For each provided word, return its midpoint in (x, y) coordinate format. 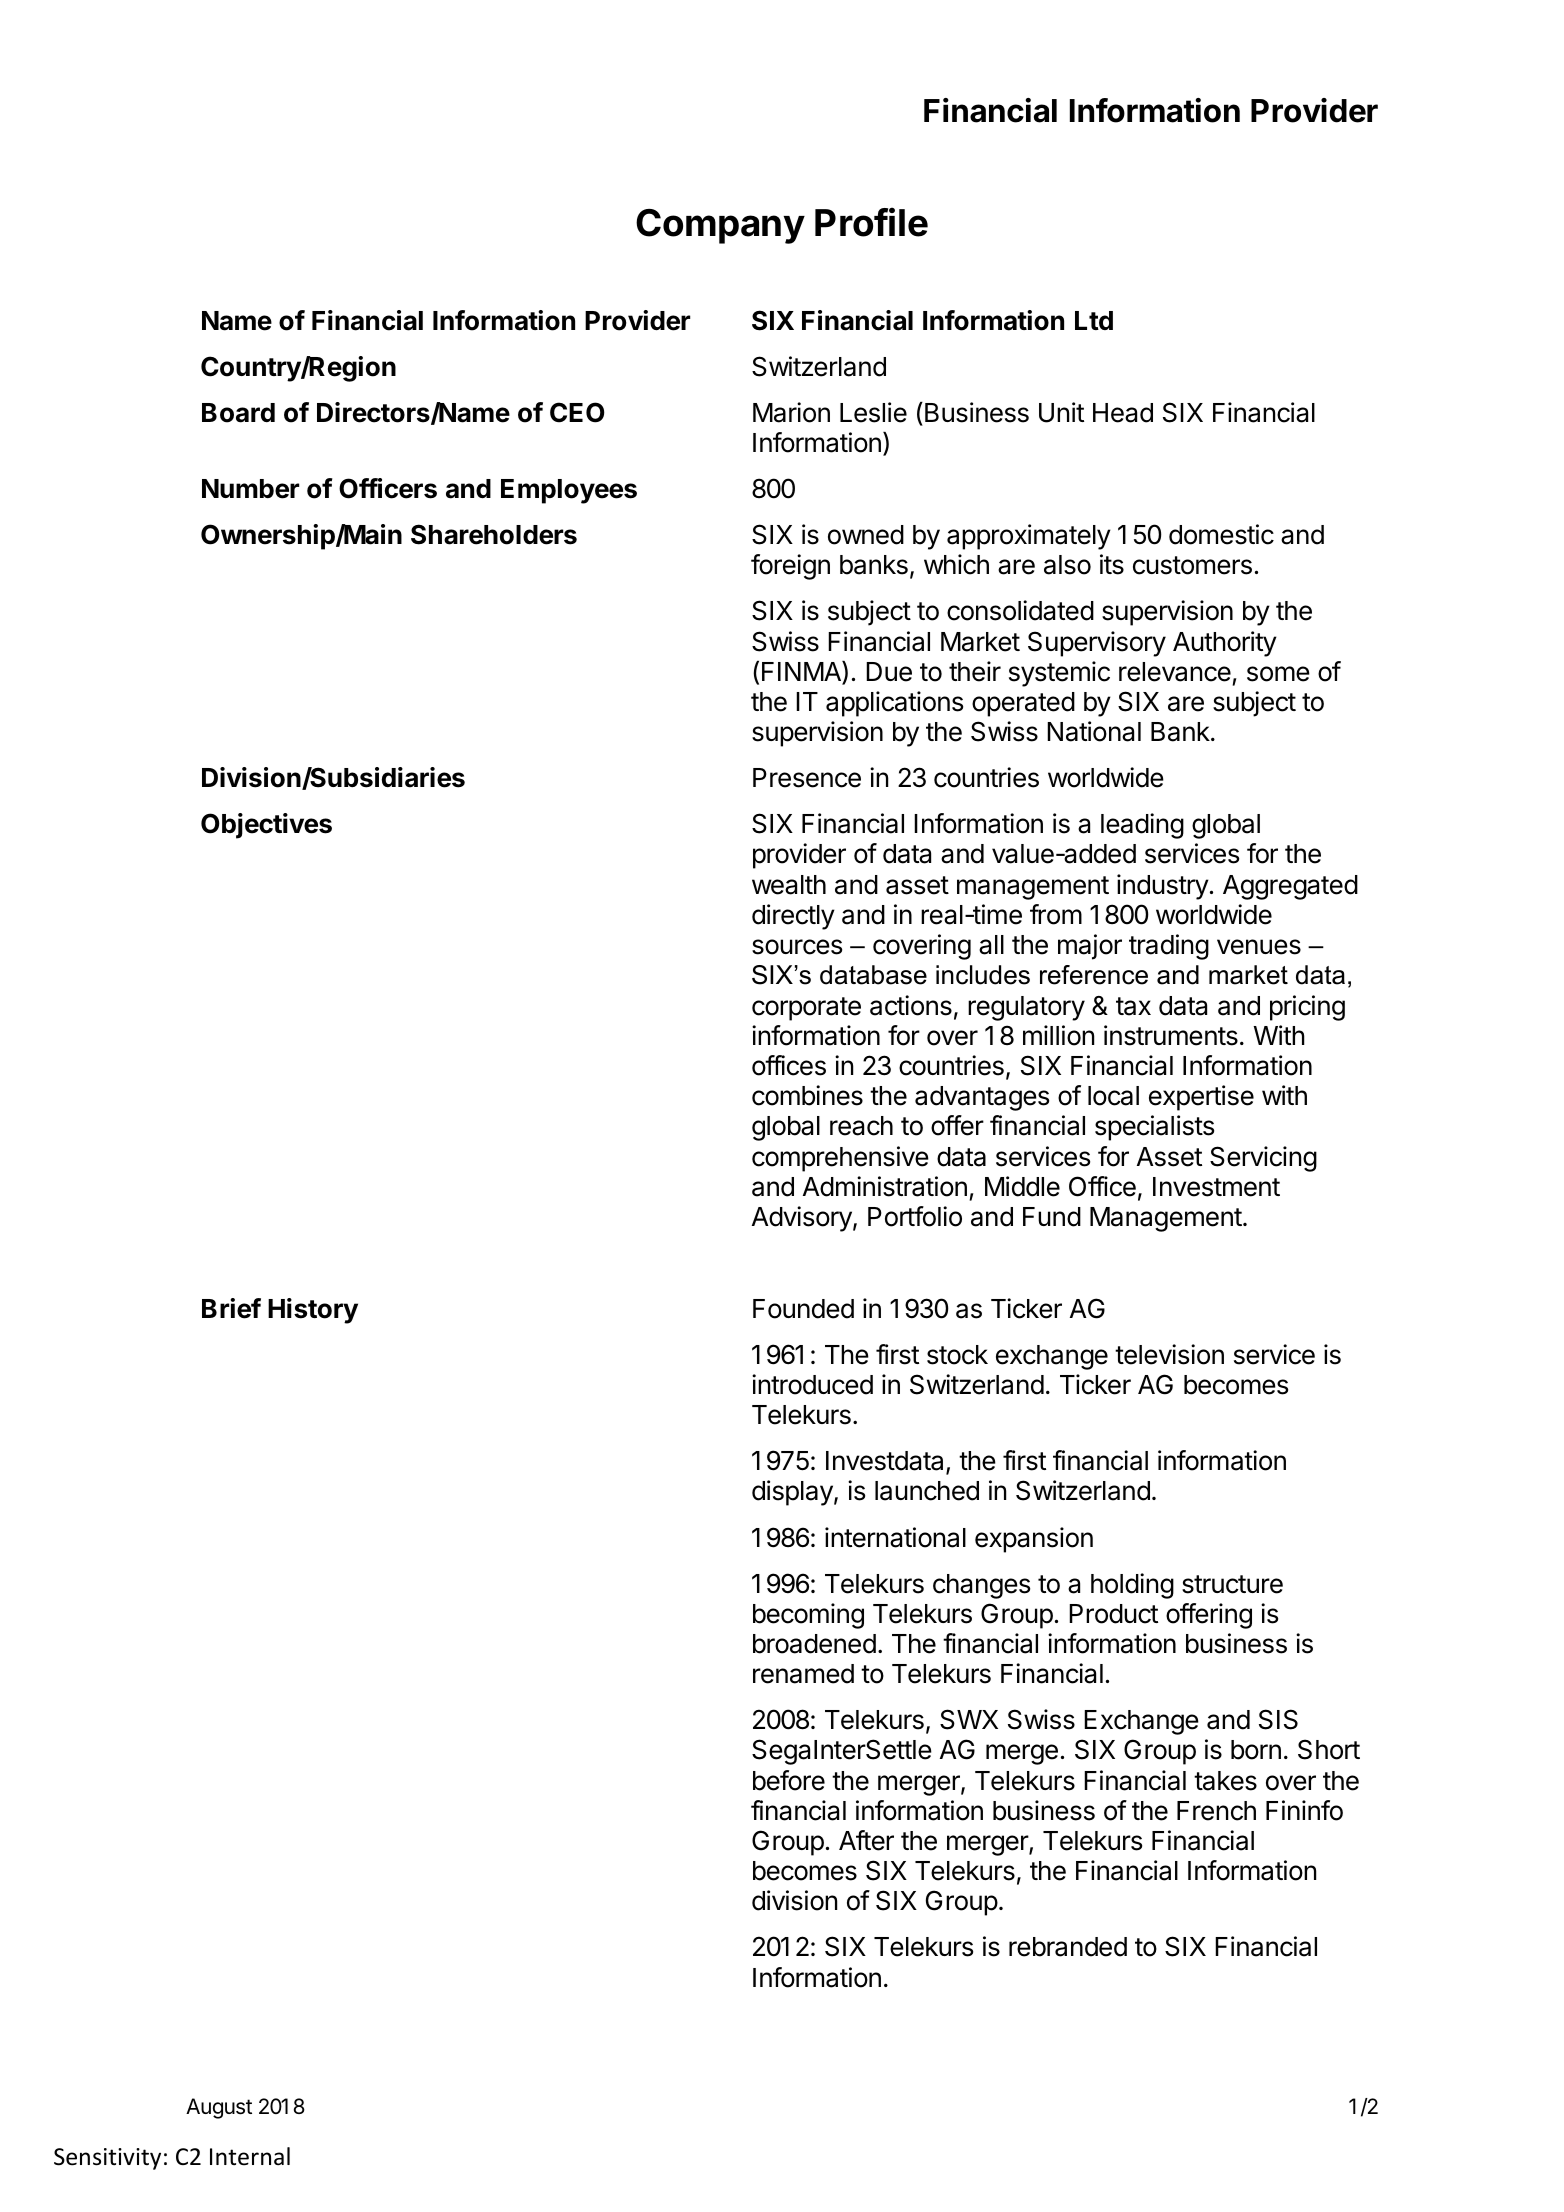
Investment (1216, 1187)
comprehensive (840, 1159)
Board (238, 413)
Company (720, 226)
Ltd (1094, 320)
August (219, 2108)
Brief (231, 1308)
